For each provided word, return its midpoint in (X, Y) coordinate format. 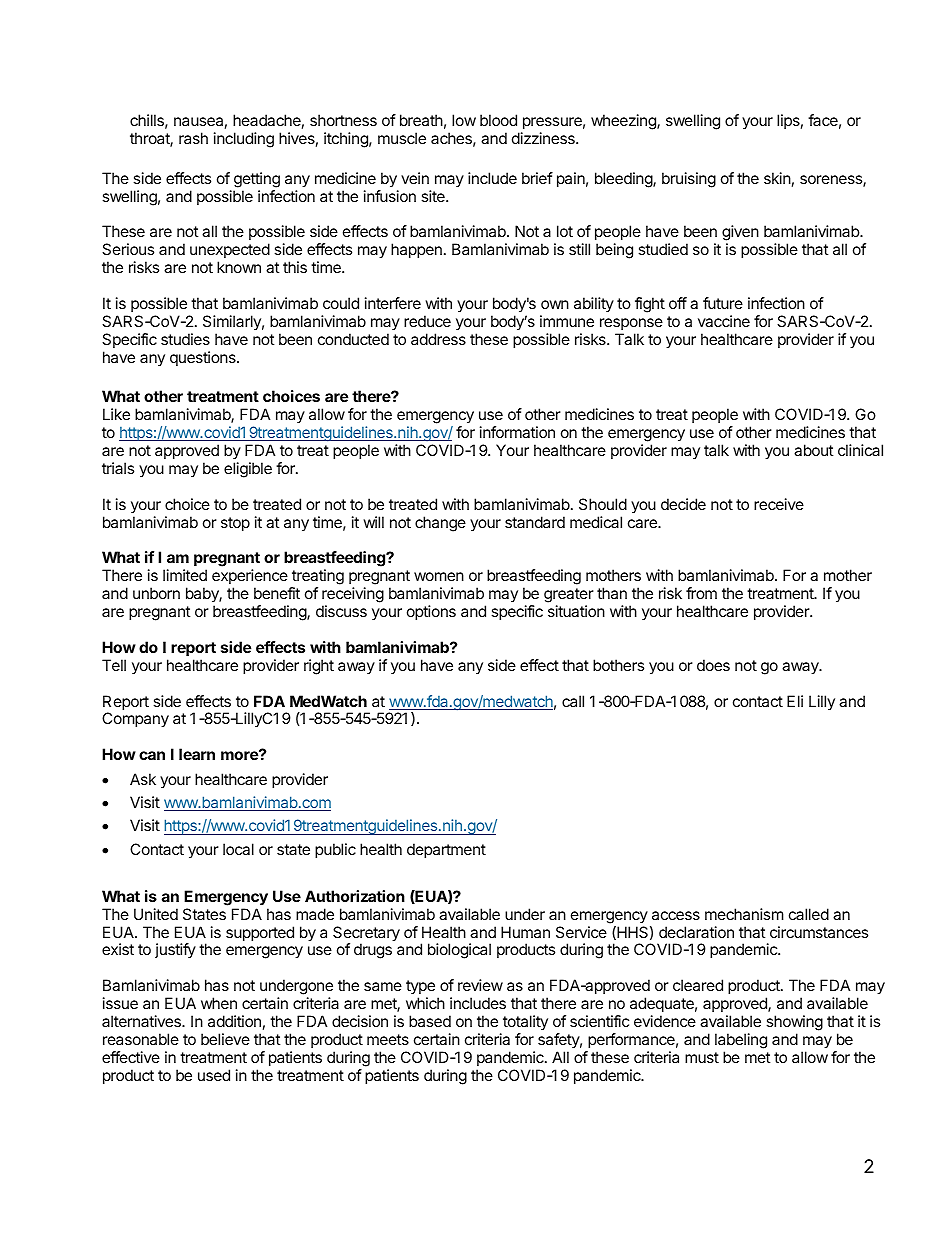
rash (193, 138)
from (701, 593)
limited (185, 575)
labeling (741, 1041)
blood (498, 120)
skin (777, 178)
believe (225, 1039)
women (439, 576)
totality (525, 1022)
